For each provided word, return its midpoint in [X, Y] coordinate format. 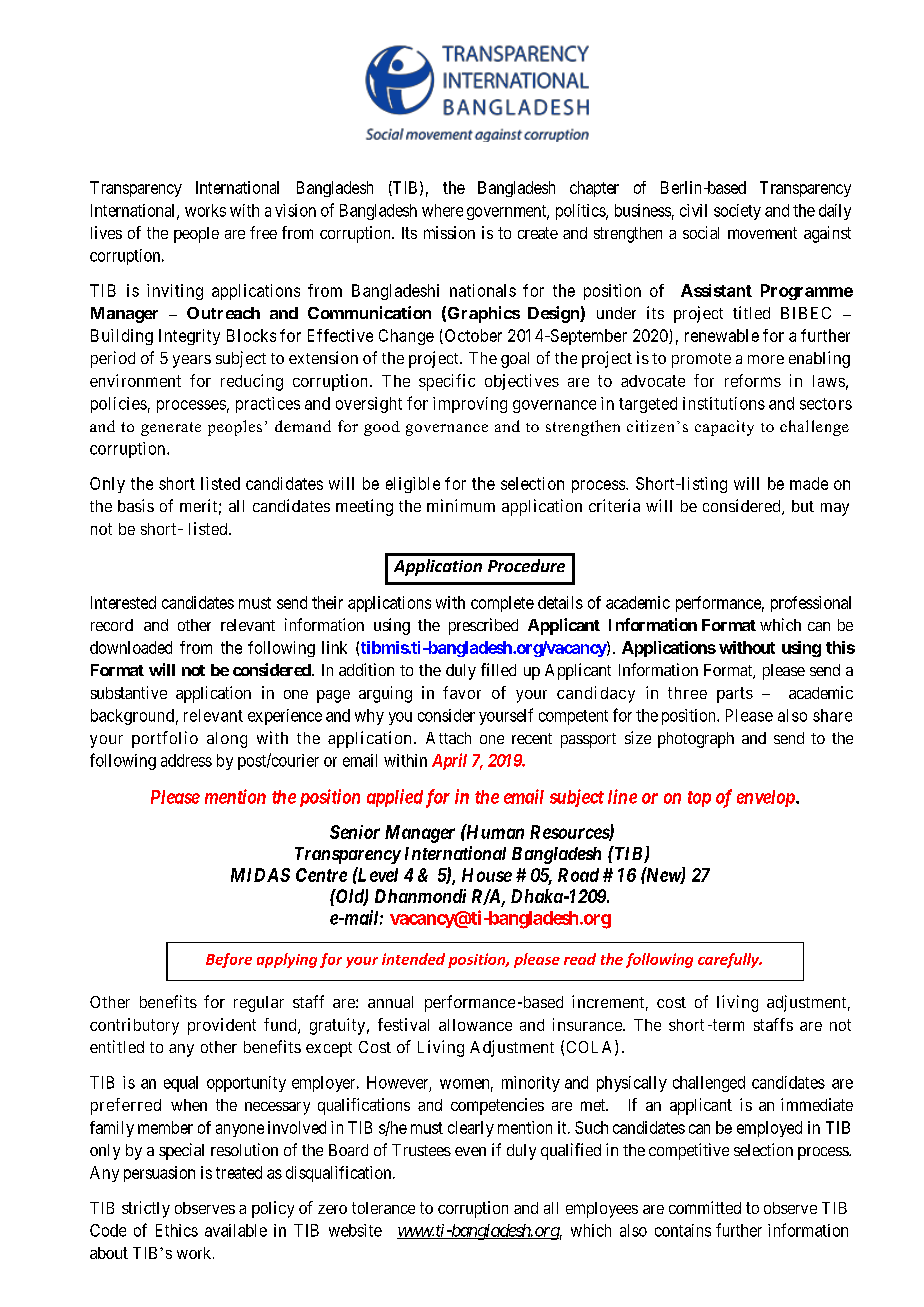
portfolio [165, 739]
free [263, 232]
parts [735, 695]
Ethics [177, 1230]
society [737, 212]
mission [449, 232]
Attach [448, 738]
